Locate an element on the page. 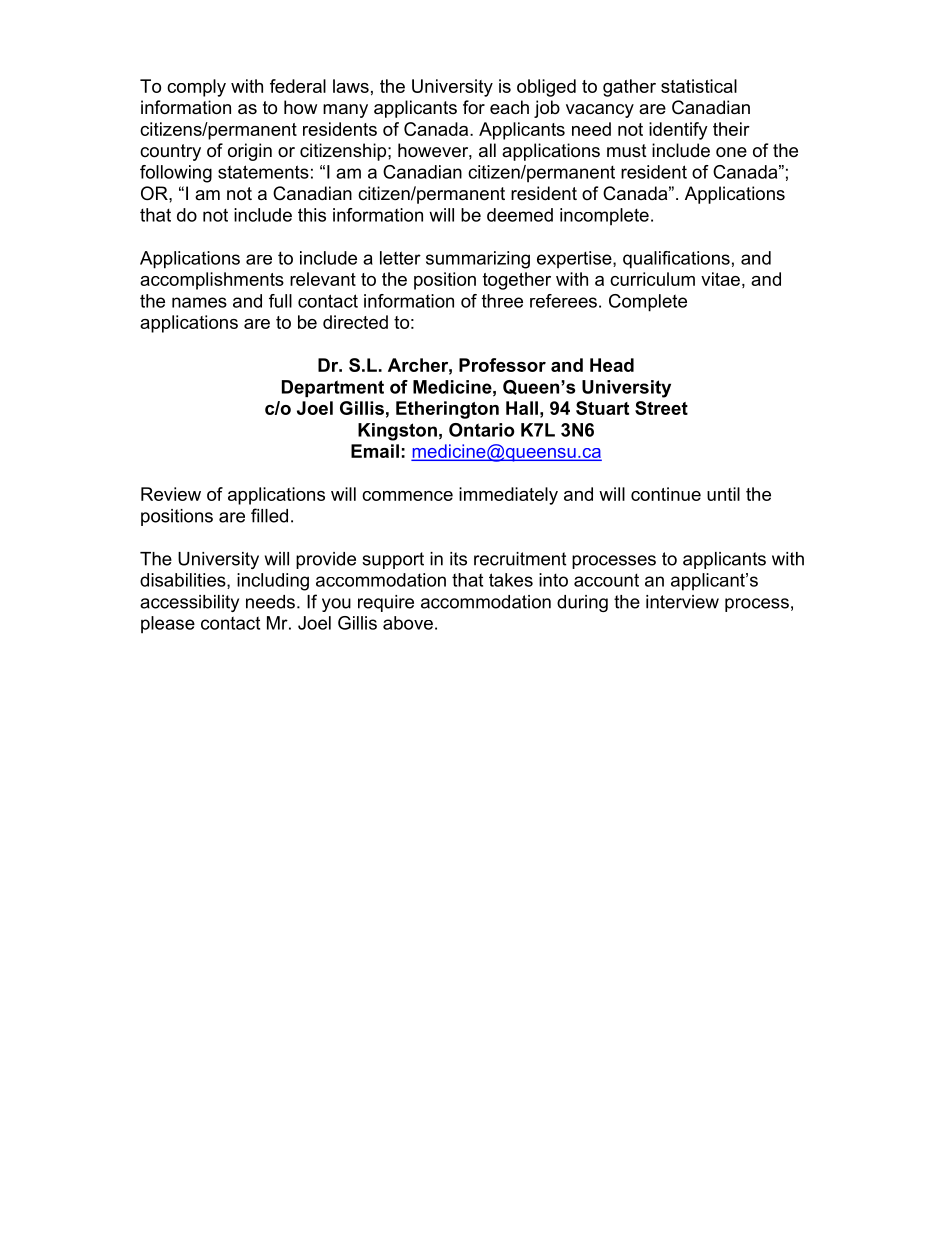  accomplishments is located at coordinates (212, 281).
